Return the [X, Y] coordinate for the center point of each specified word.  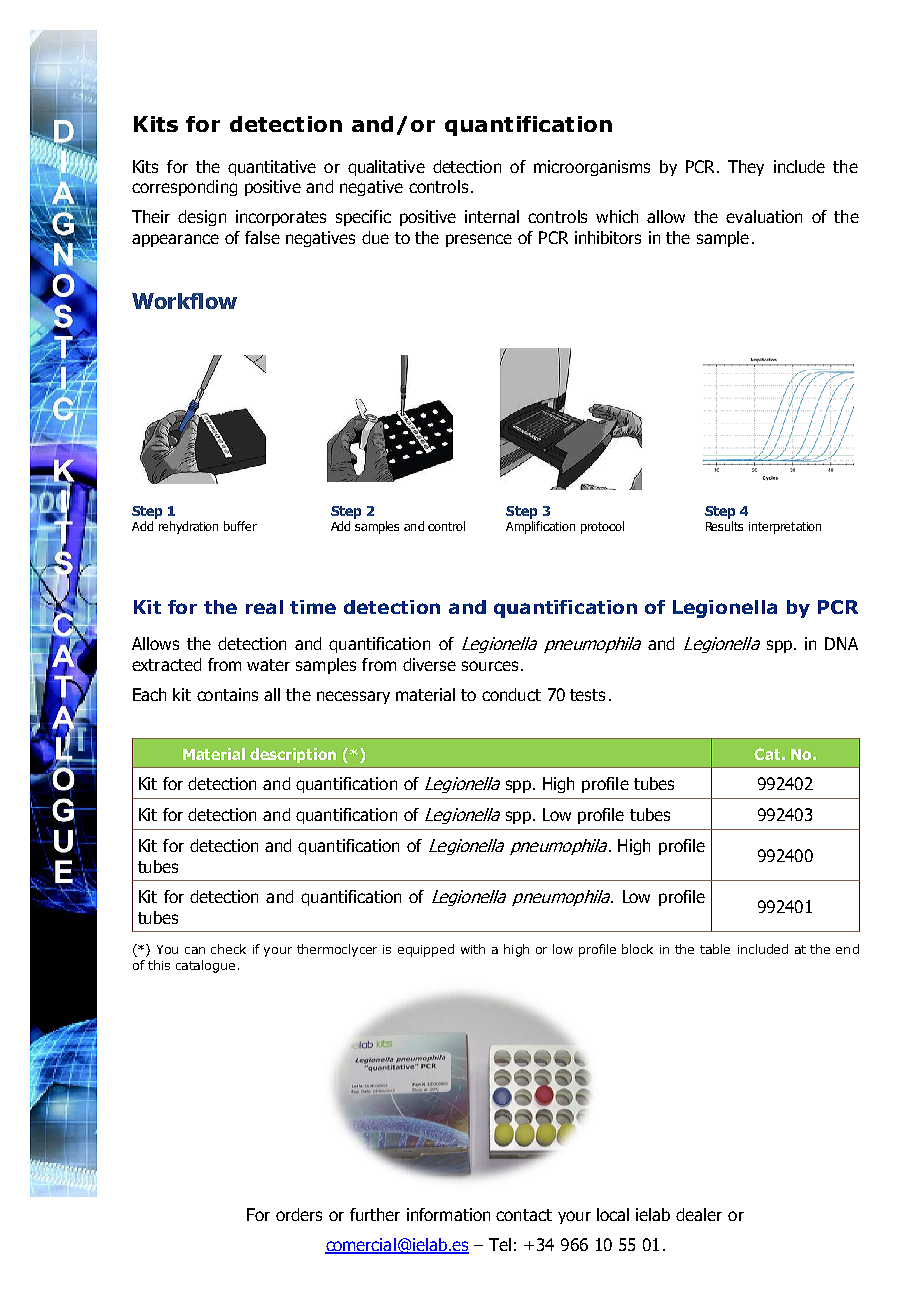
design [202, 218]
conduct [511, 694]
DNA [841, 643]
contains [227, 694]
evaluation [764, 216]
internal [492, 216]
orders [299, 1214]
